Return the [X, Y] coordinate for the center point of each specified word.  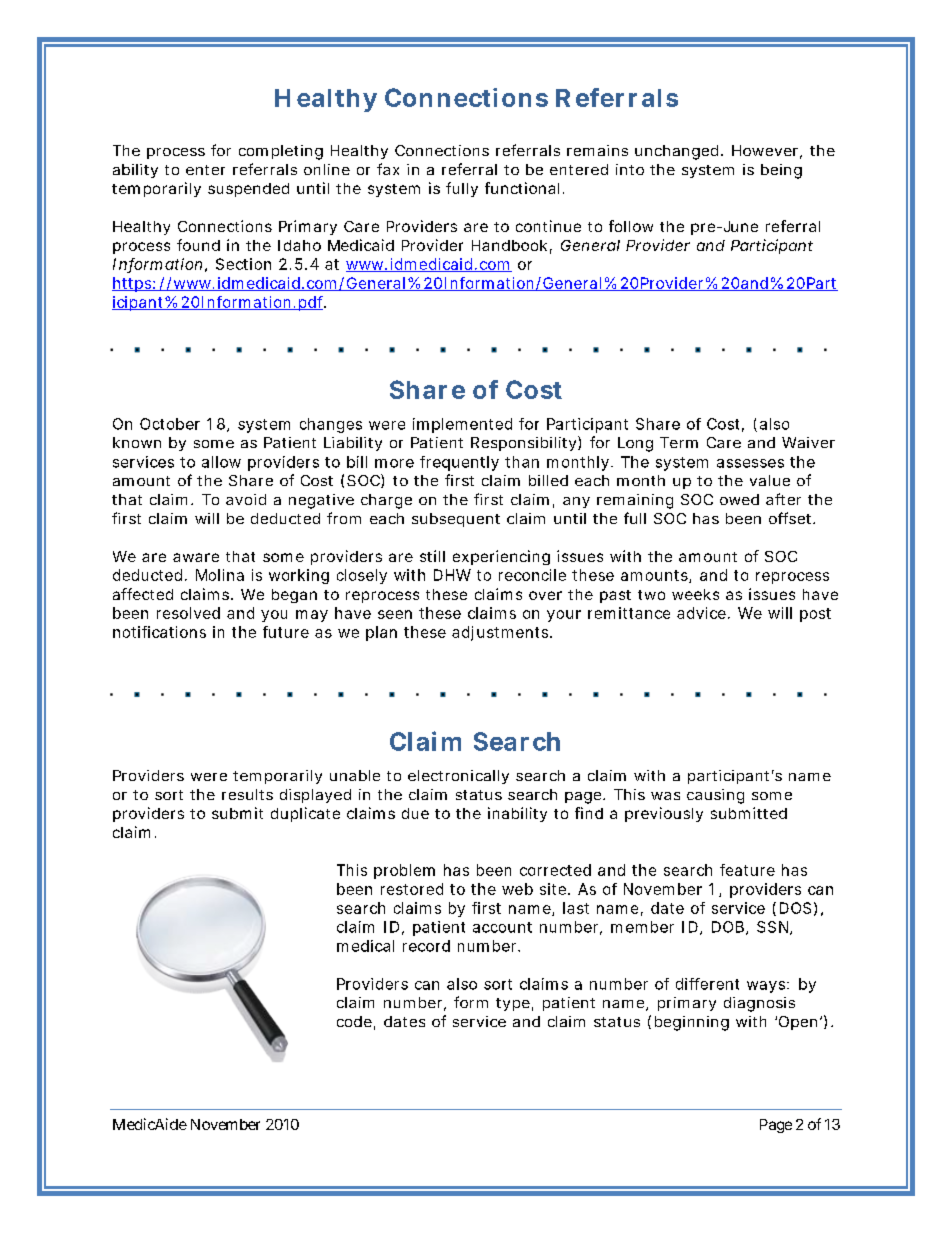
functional [522, 188]
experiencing [501, 557]
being [781, 171]
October [170, 424]
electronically [458, 777]
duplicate [305, 814]
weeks [695, 594]
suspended [248, 190]
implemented [462, 425]
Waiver [808, 442]
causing [715, 796]
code [356, 1023]
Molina [220, 575]
